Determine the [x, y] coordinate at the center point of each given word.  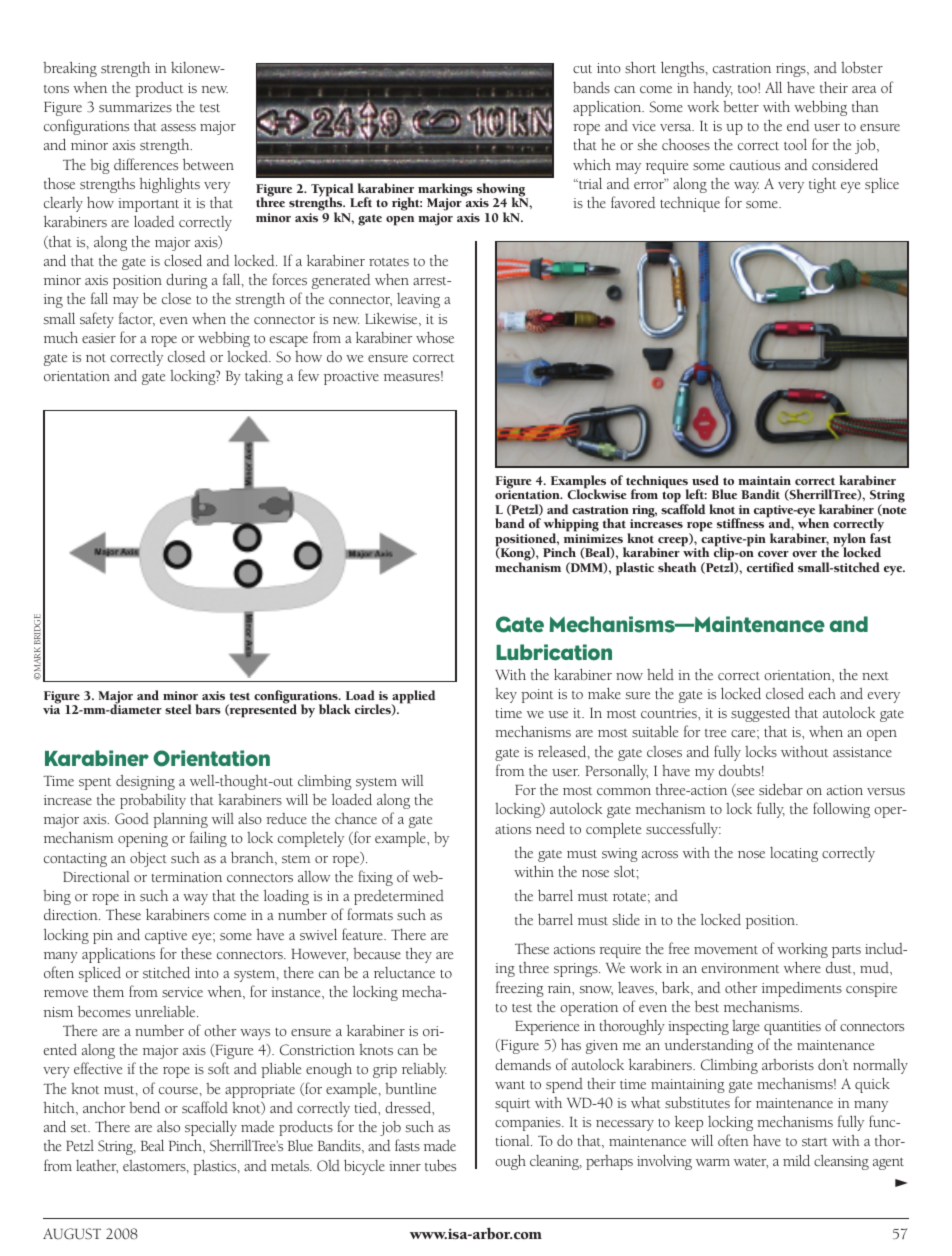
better [741, 106]
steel [178, 709]
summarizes [135, 107]
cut [582, 69]
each [822, 693]
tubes [440, 1165]
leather [97, 1166]
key [506, 695]
